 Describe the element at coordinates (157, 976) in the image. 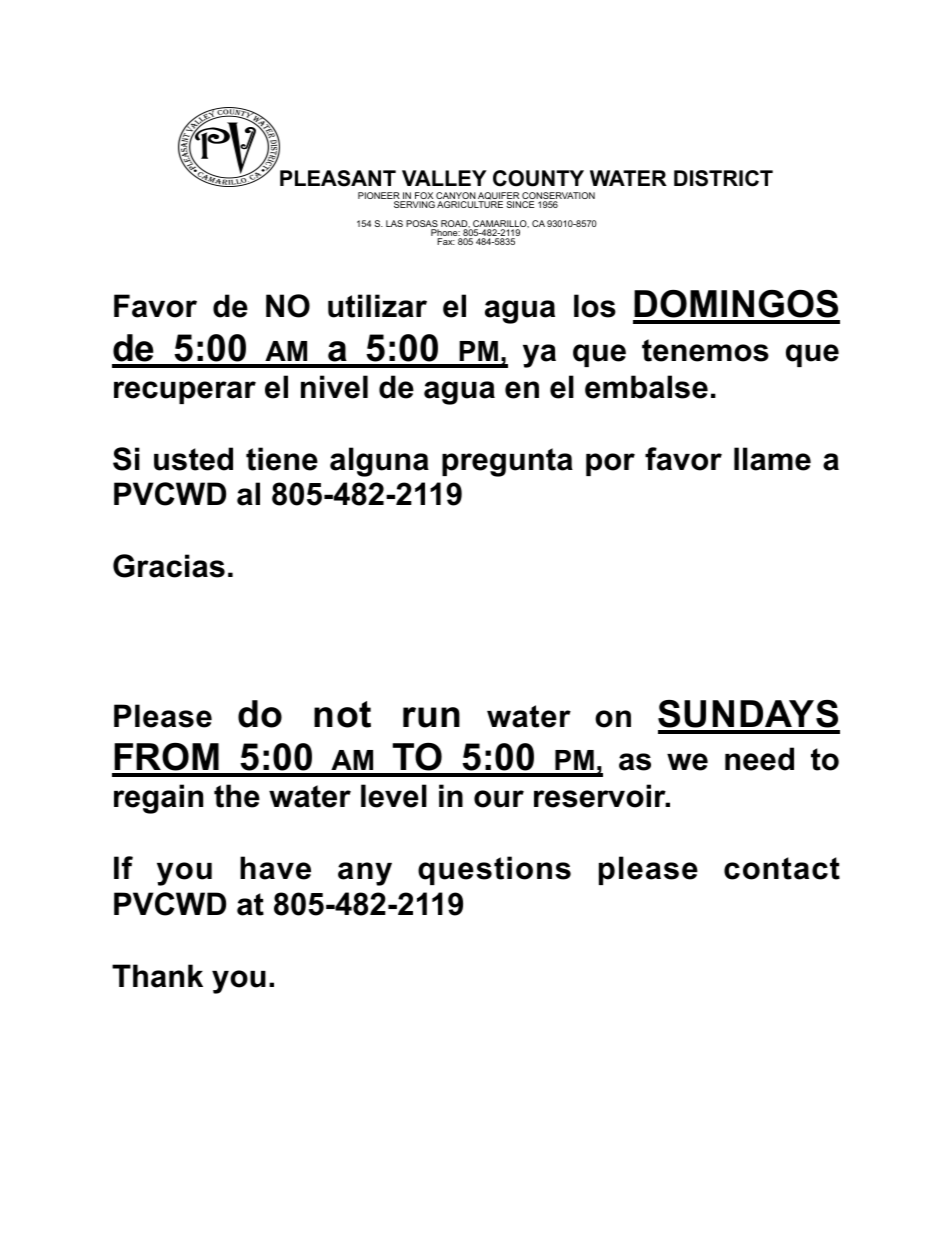

I see `Thank` at that location.
